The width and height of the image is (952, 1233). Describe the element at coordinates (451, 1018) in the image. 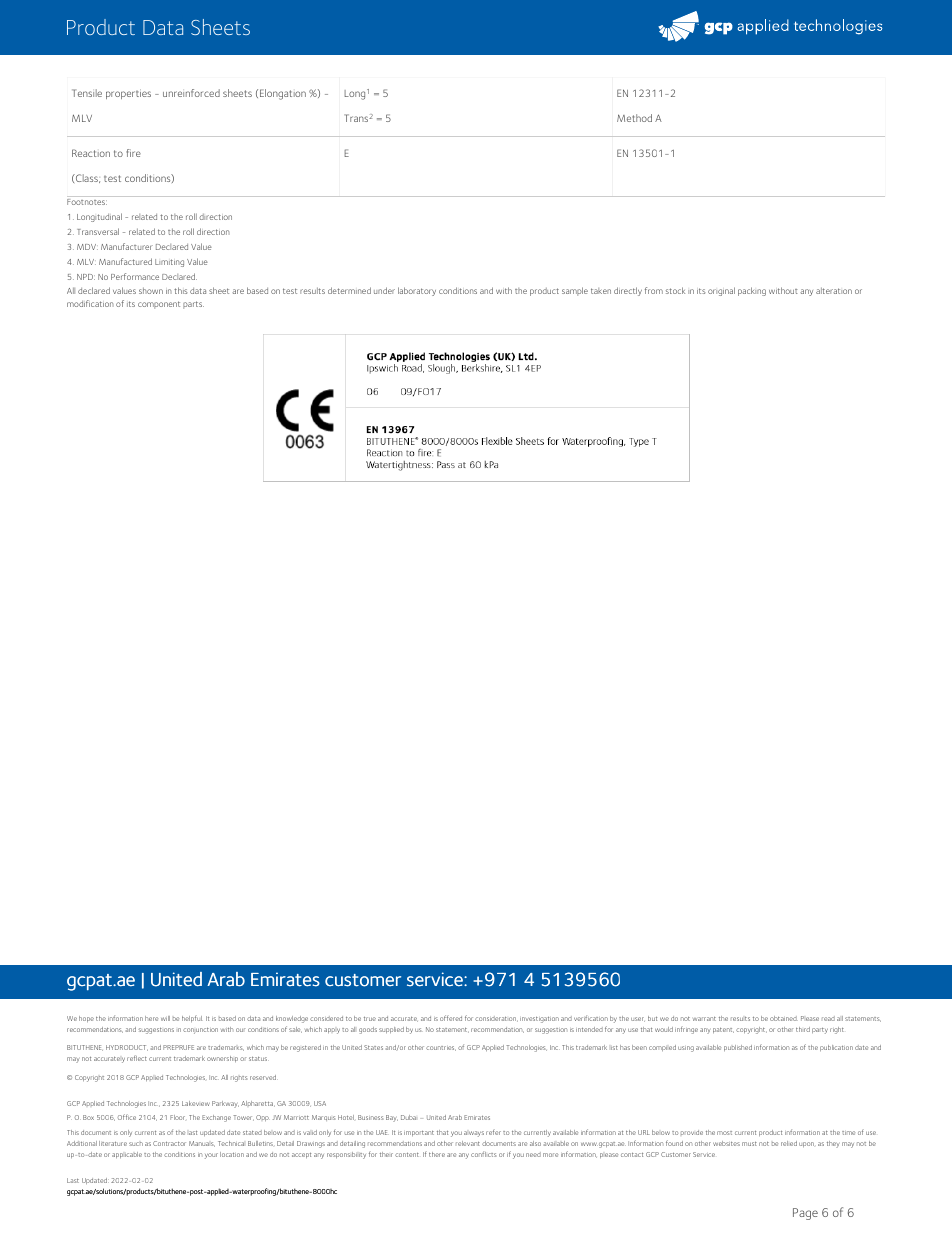

I see `offered` at that location.
